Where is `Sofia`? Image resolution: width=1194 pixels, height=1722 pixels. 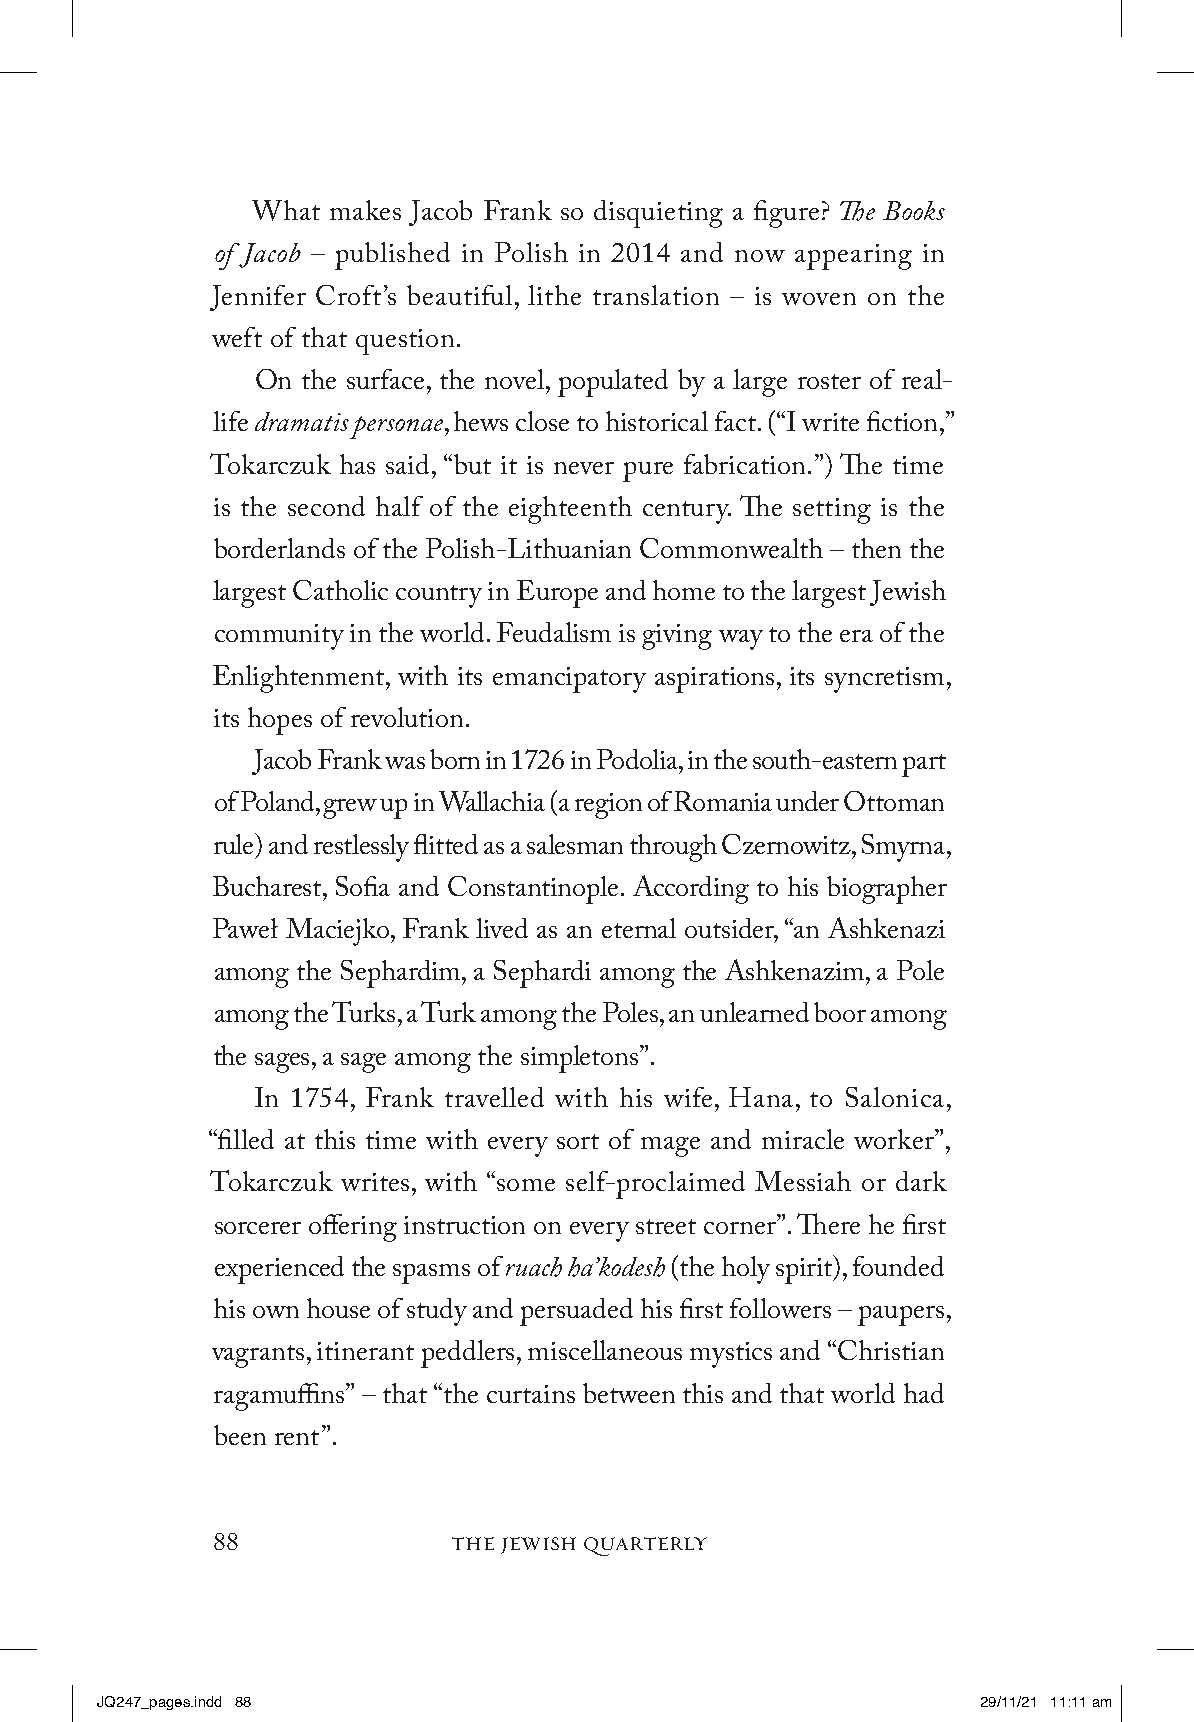 Sofia is located at coordinates (363, 886).
